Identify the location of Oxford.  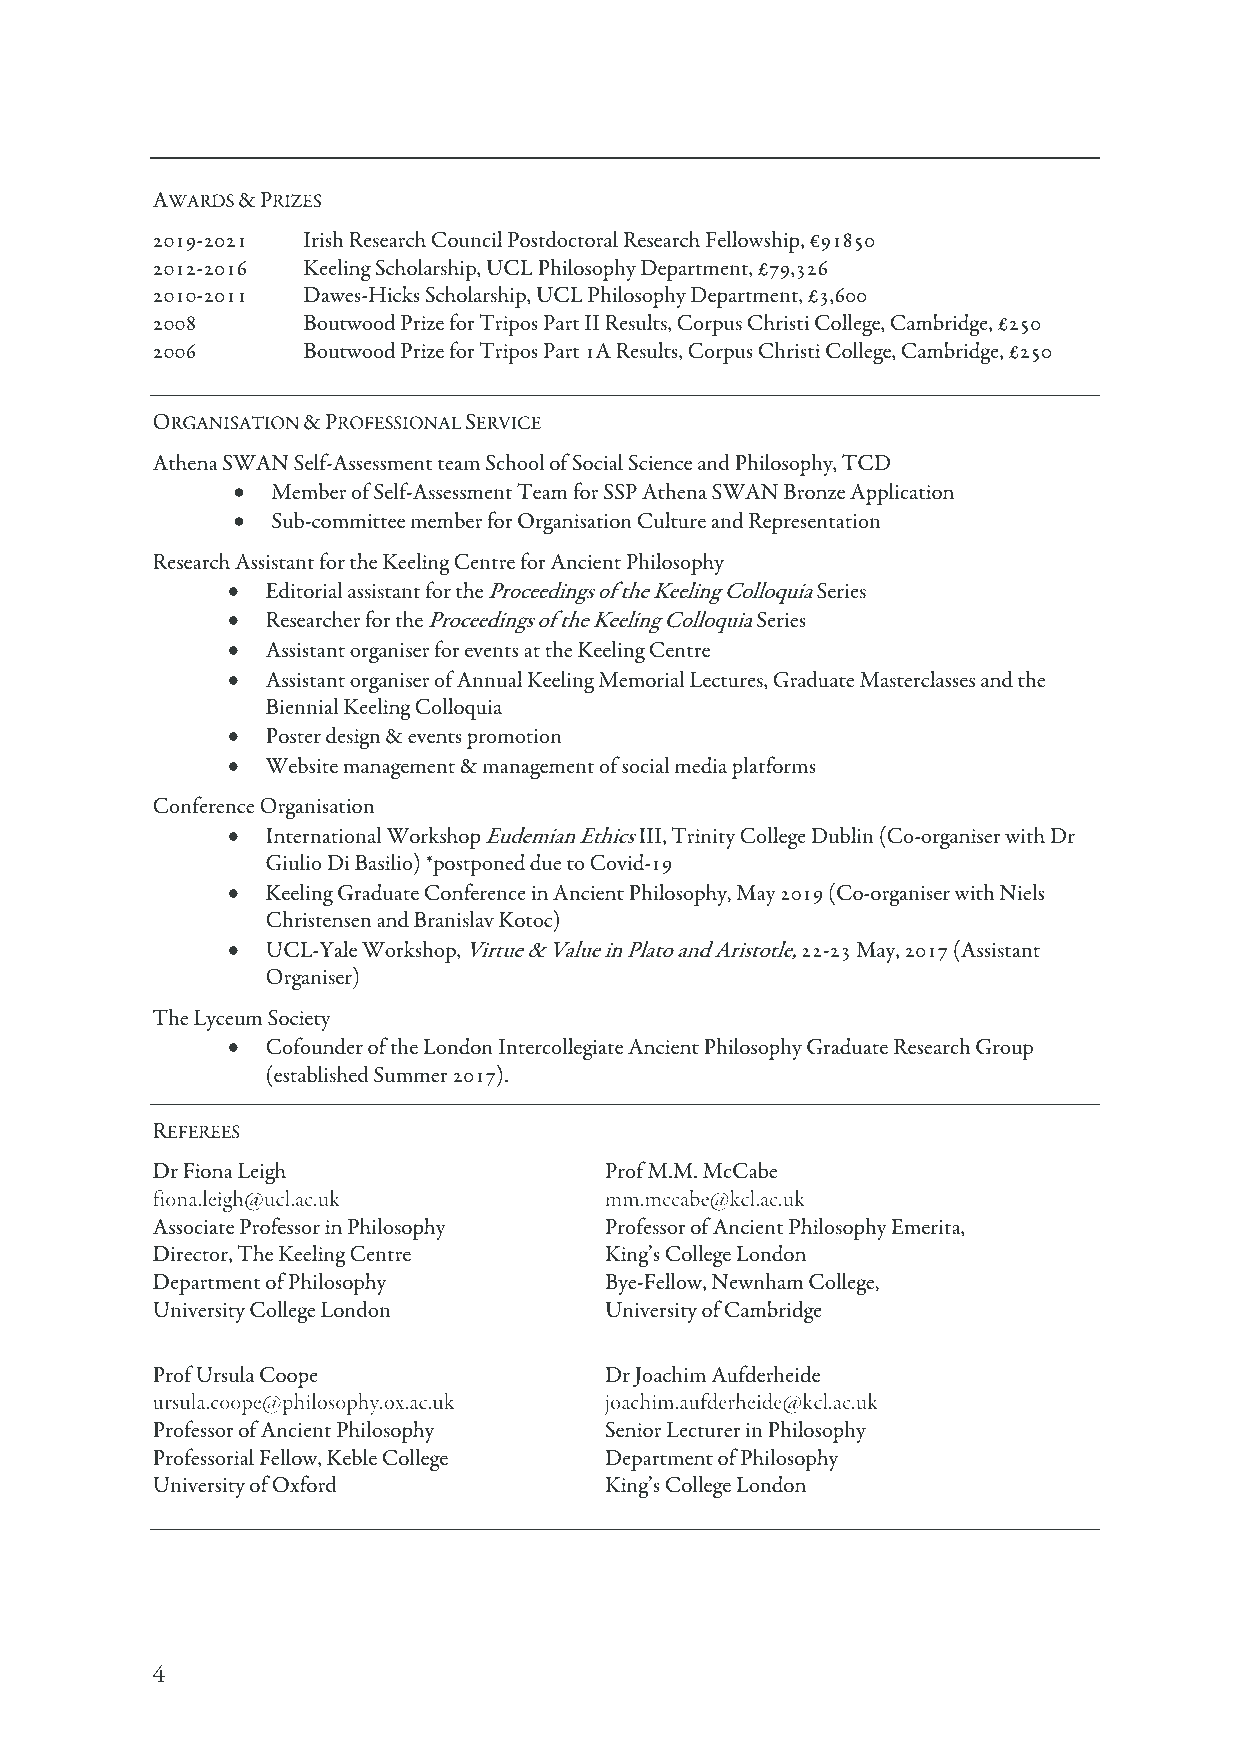
(305, 1484).
